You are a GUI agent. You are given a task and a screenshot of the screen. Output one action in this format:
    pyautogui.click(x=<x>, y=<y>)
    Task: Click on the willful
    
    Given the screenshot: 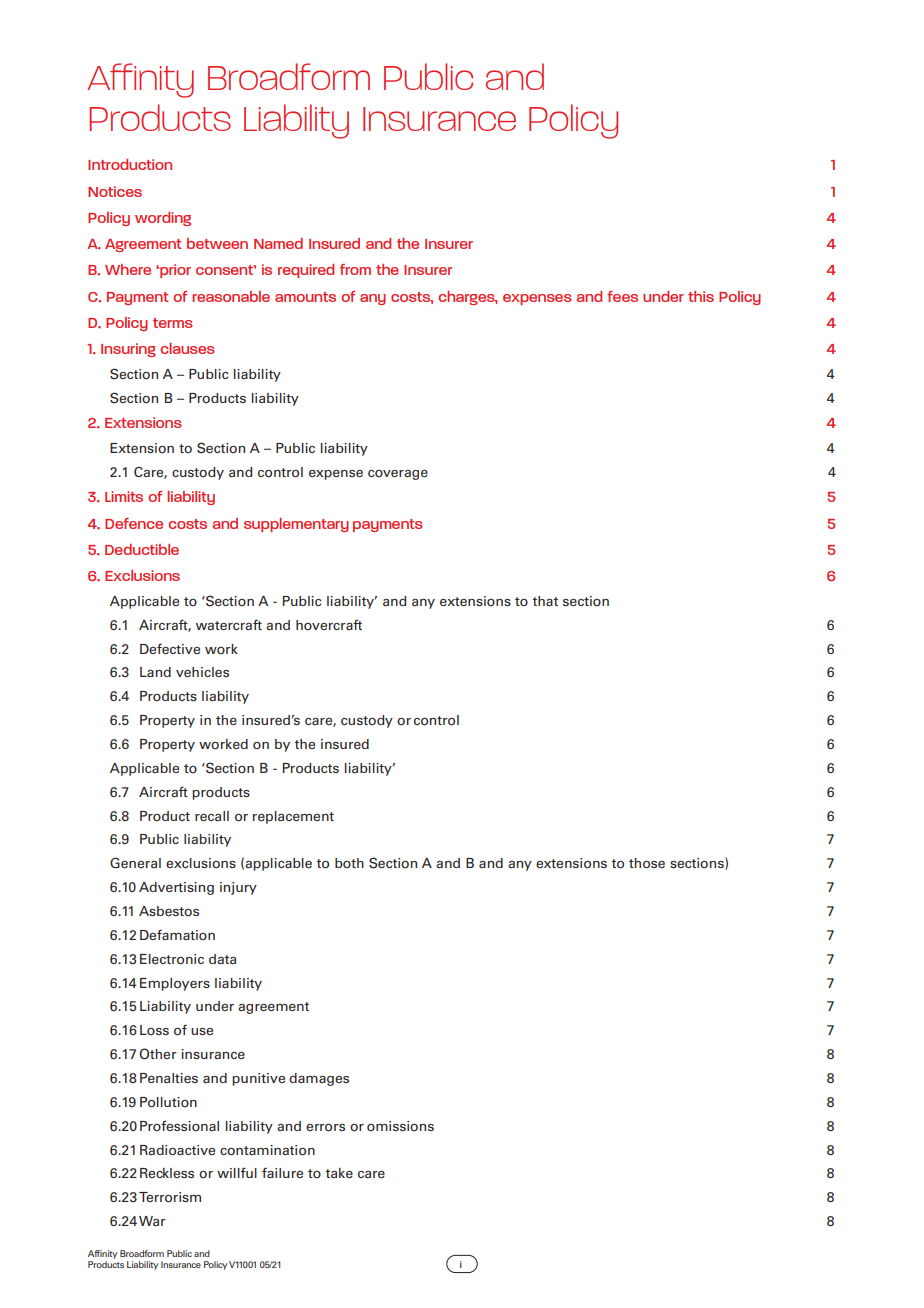 What is the action you would take?
    pyautogui.click(x=237, y=1172)
